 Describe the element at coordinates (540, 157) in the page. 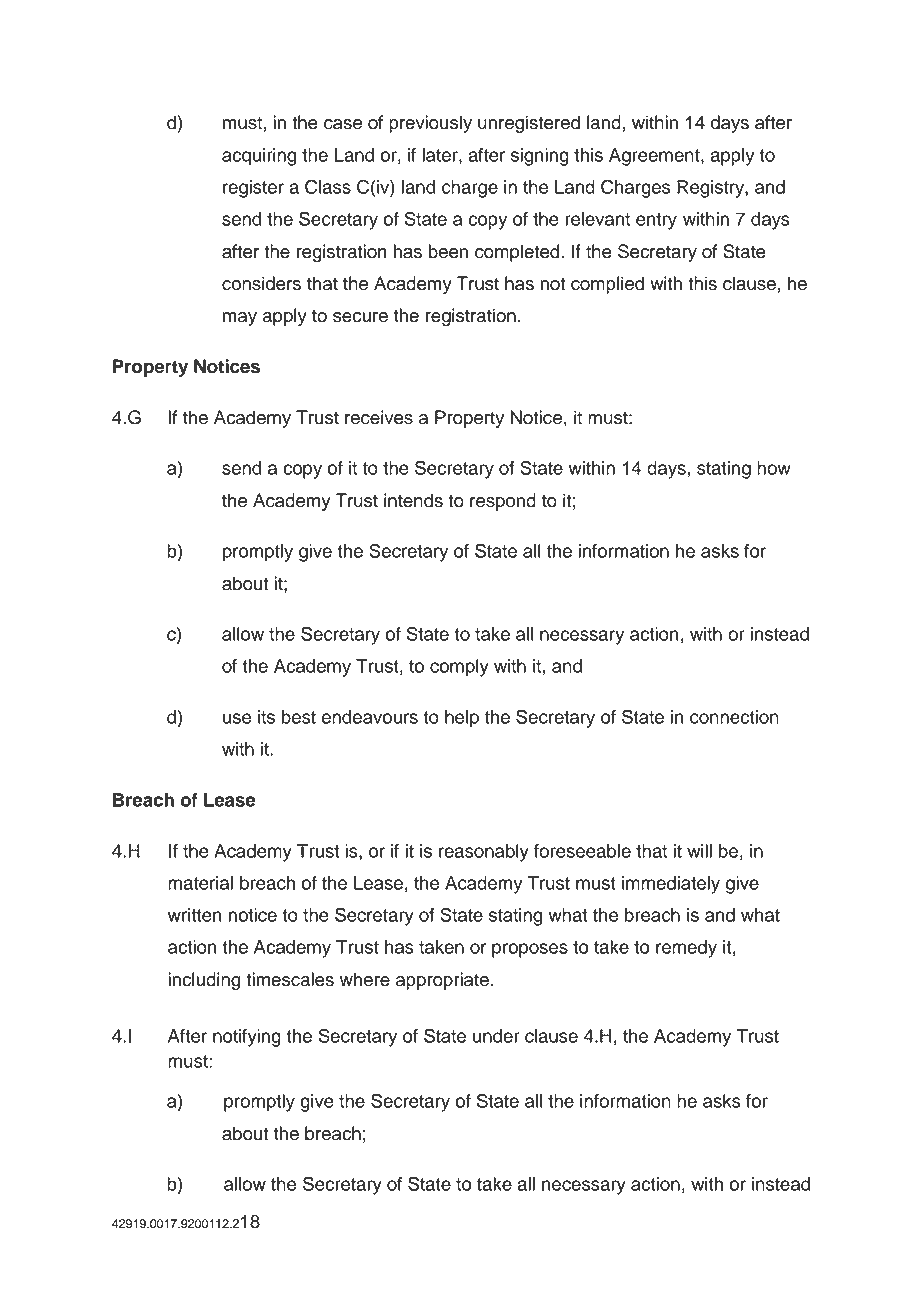

I see `signing` at that location.
